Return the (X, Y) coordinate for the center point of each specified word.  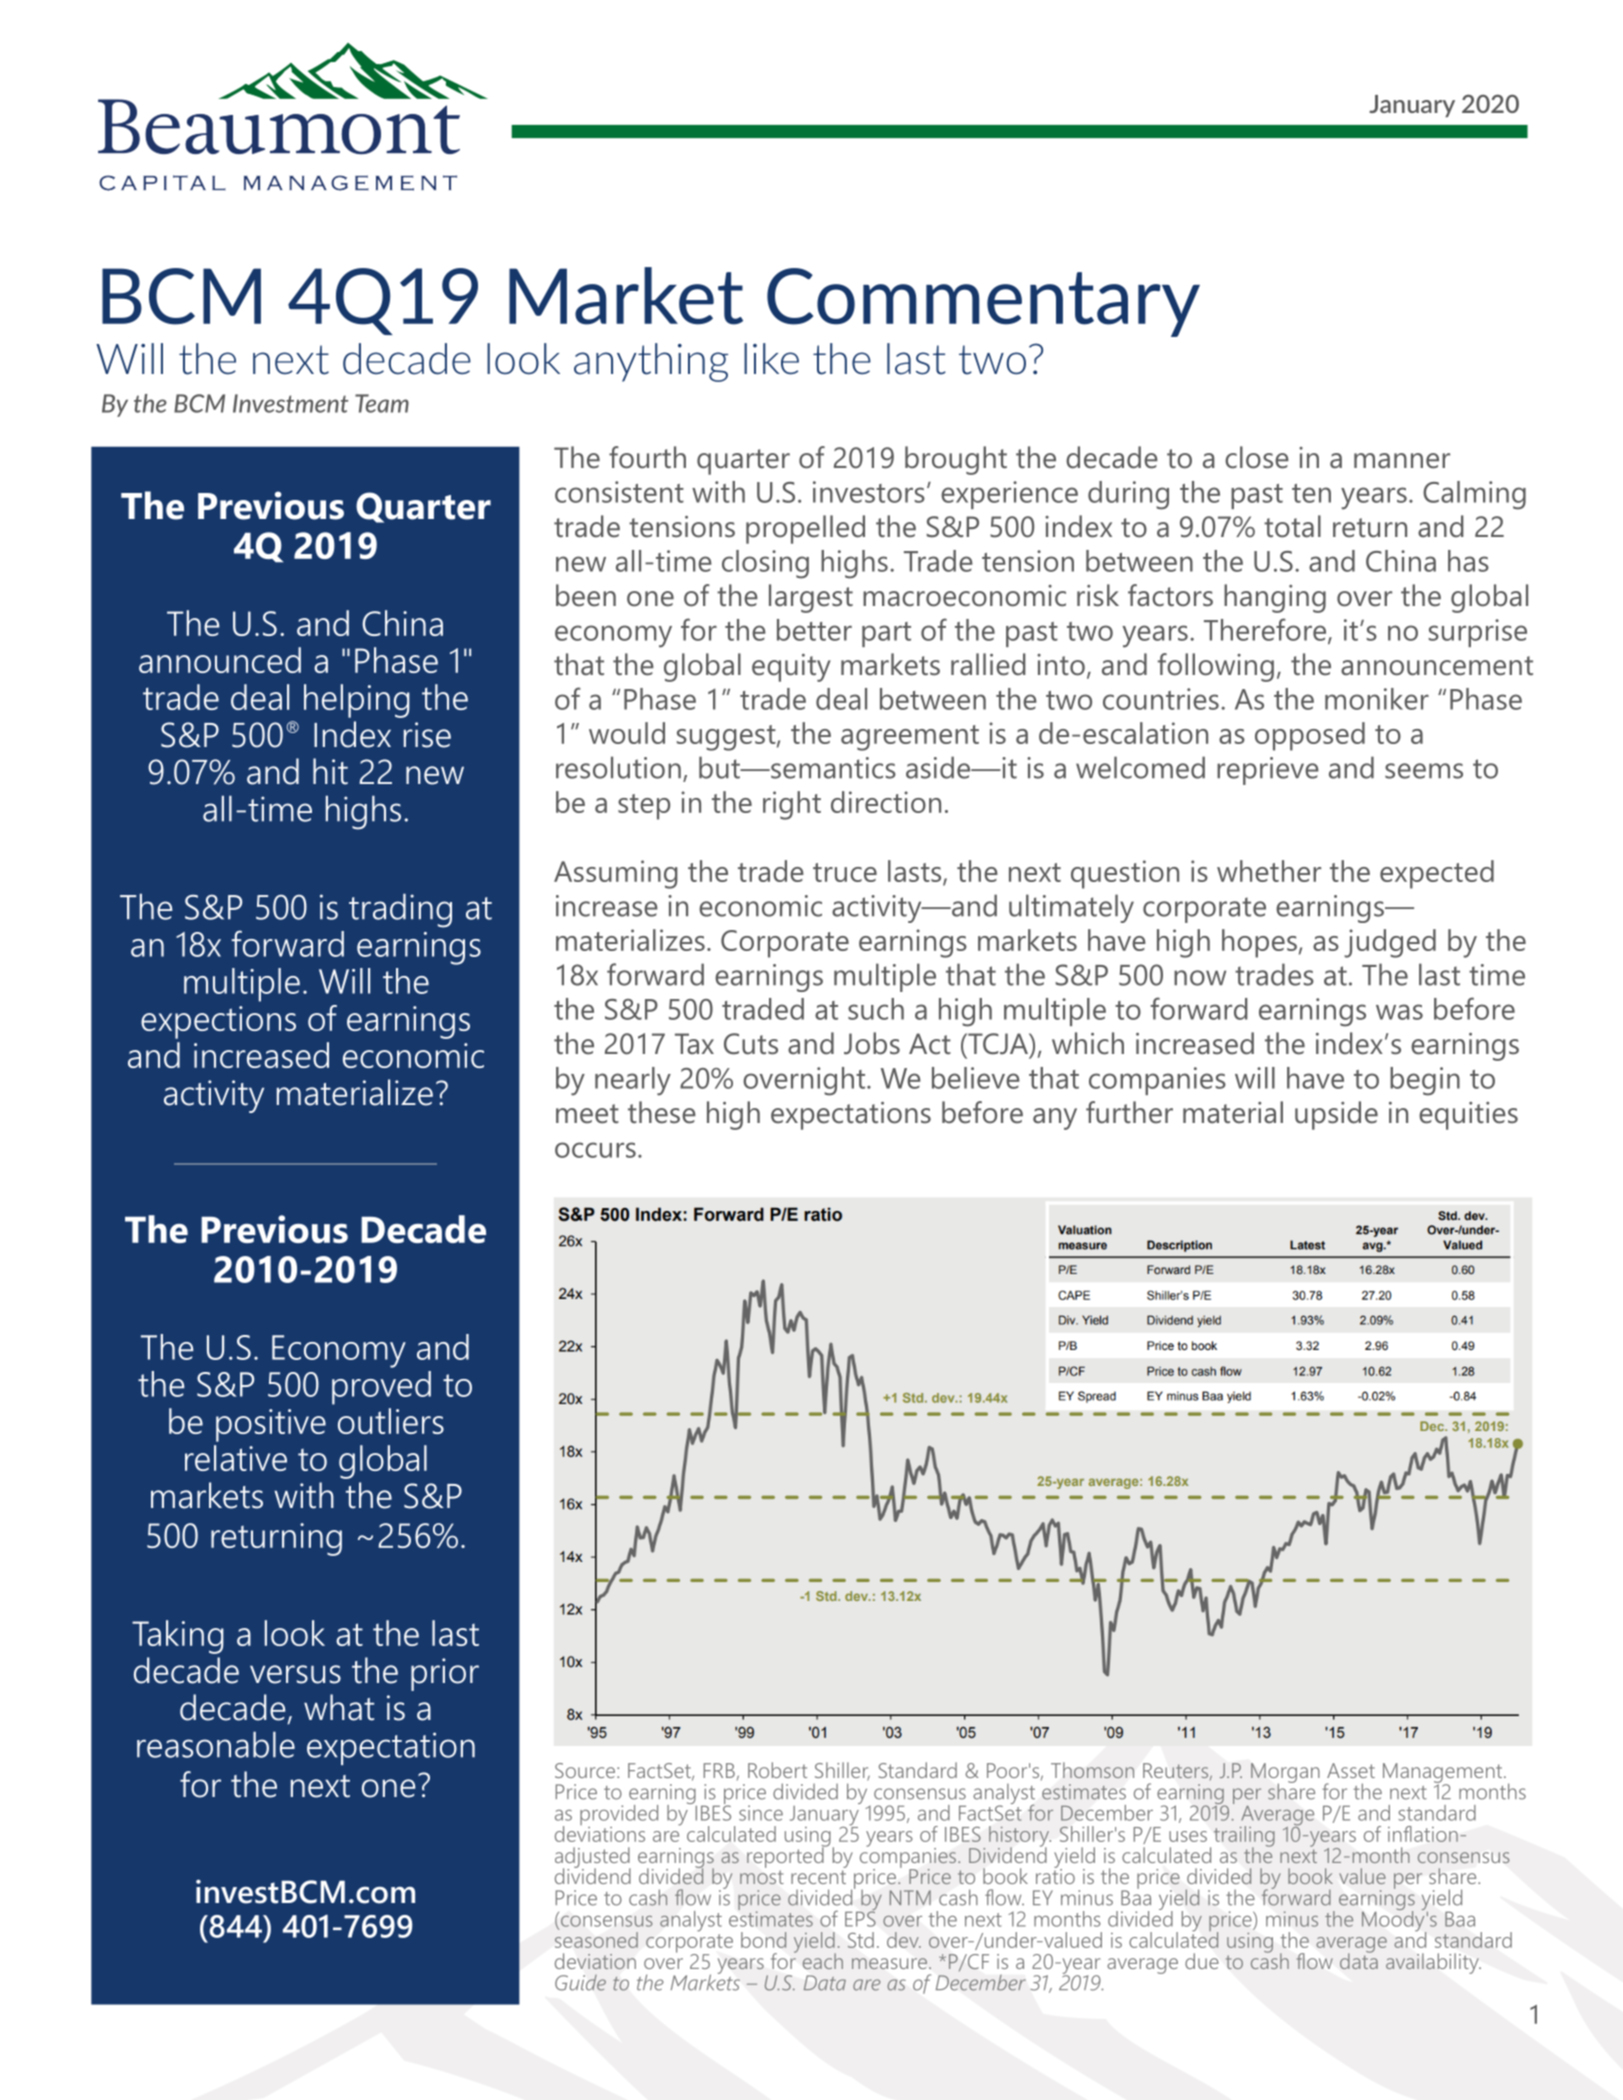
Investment (290, 403)
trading (400, 910)
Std (861, 1940)
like (771, 359)
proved (381, 1388)
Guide (580, 1982)
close (1257, 457)
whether (1269, 871)
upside (1336, 1115)
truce (845, 872)
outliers (391, 1421)
